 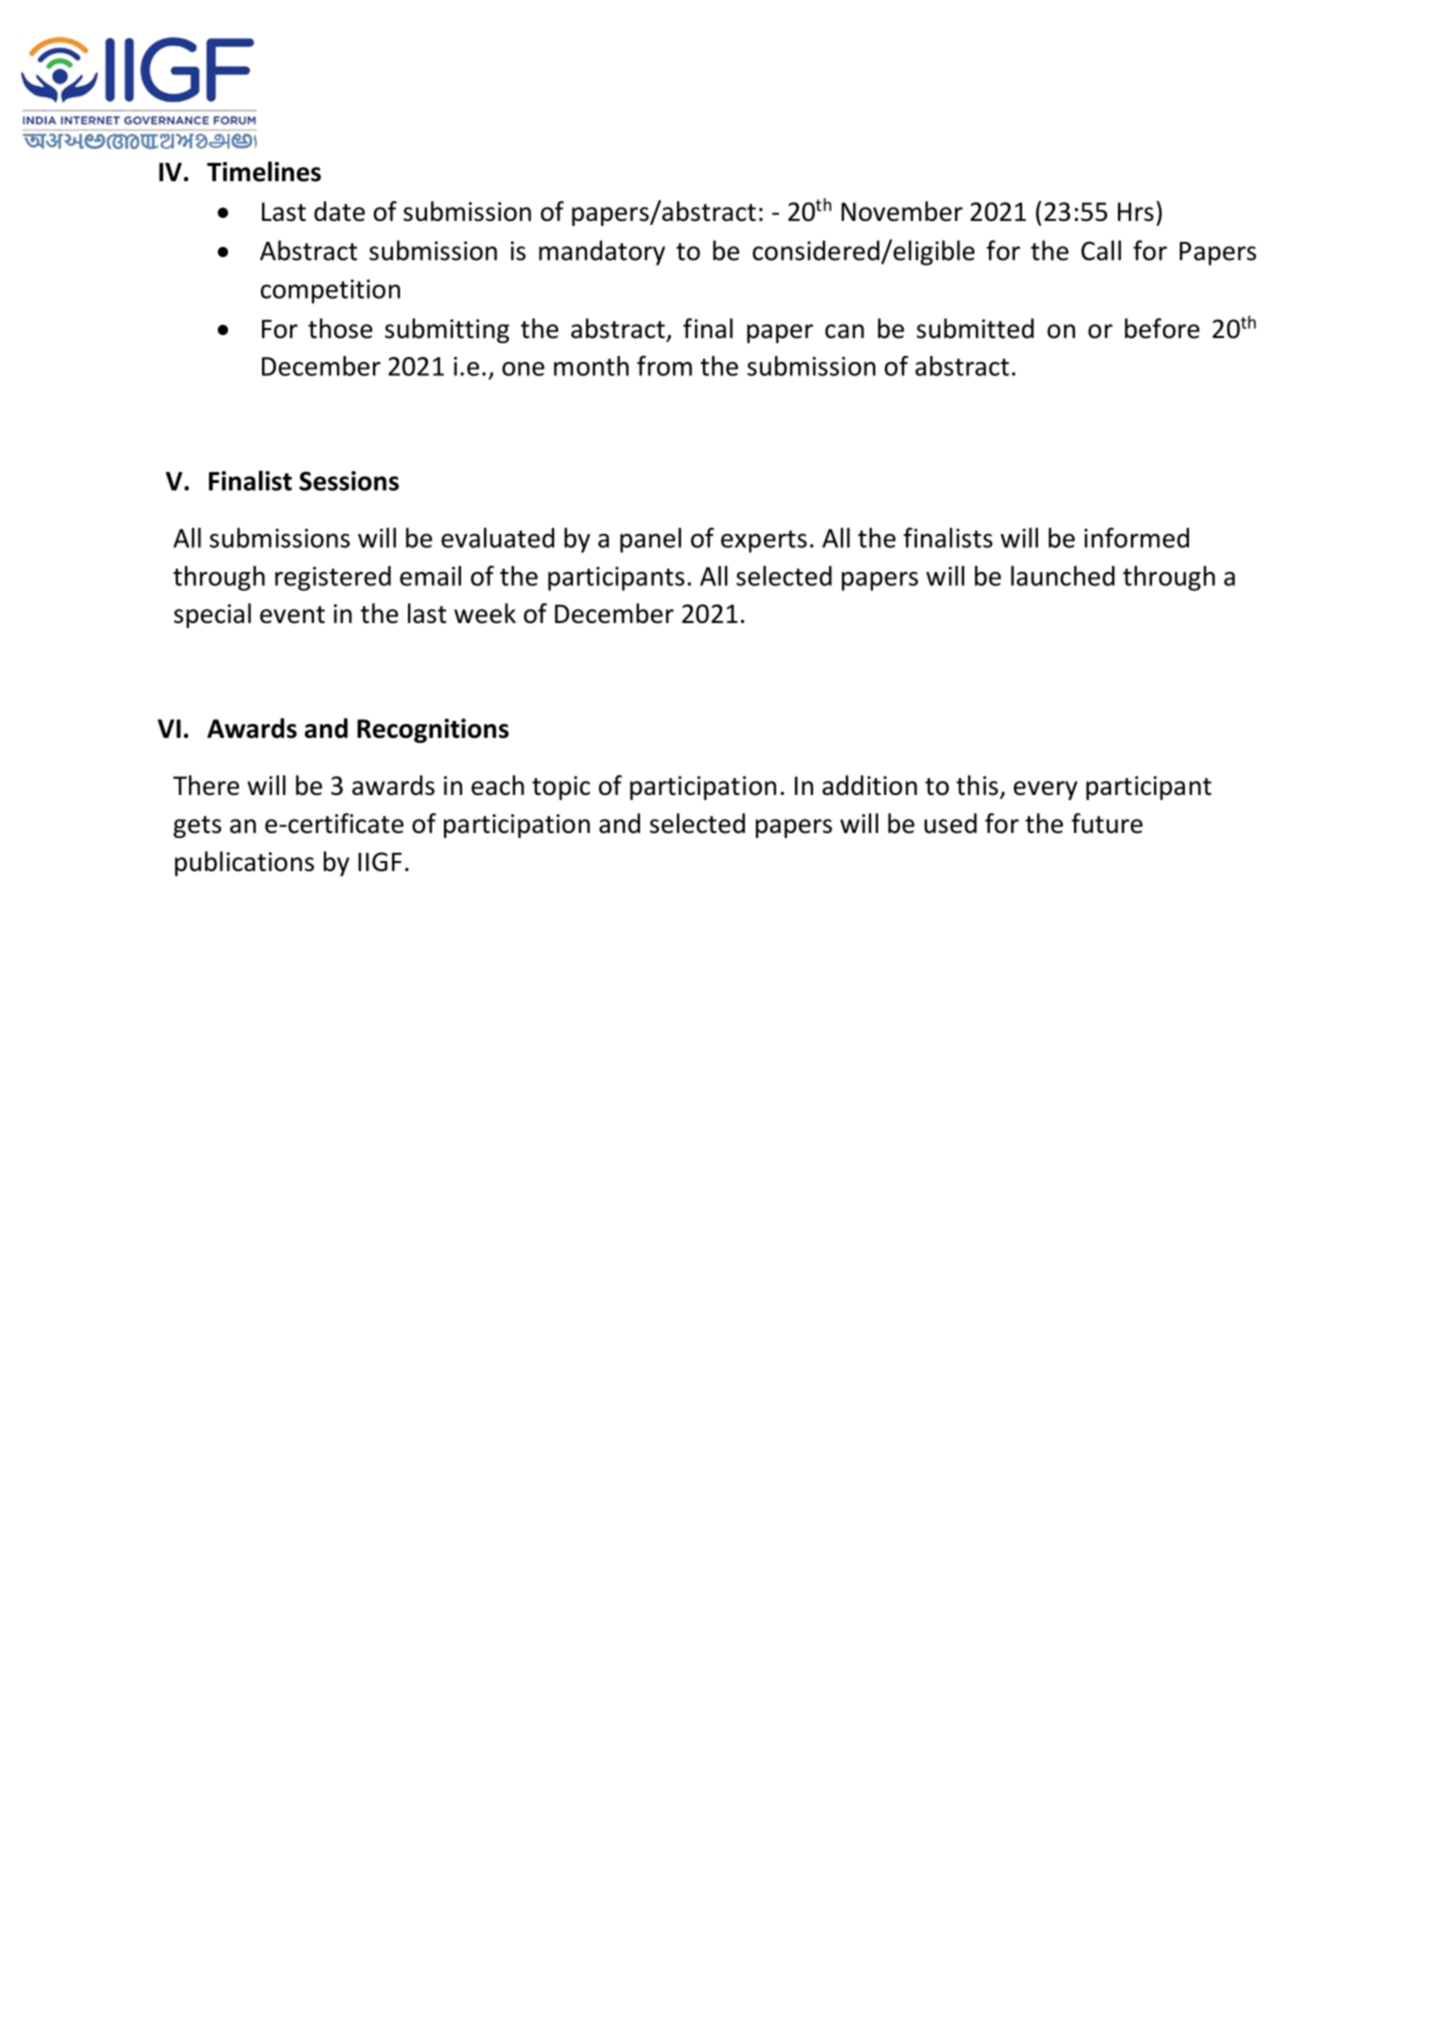 What do you see at coordinates (561, 788) in the document?
I see `topic` at bounding box center [561, 788].
